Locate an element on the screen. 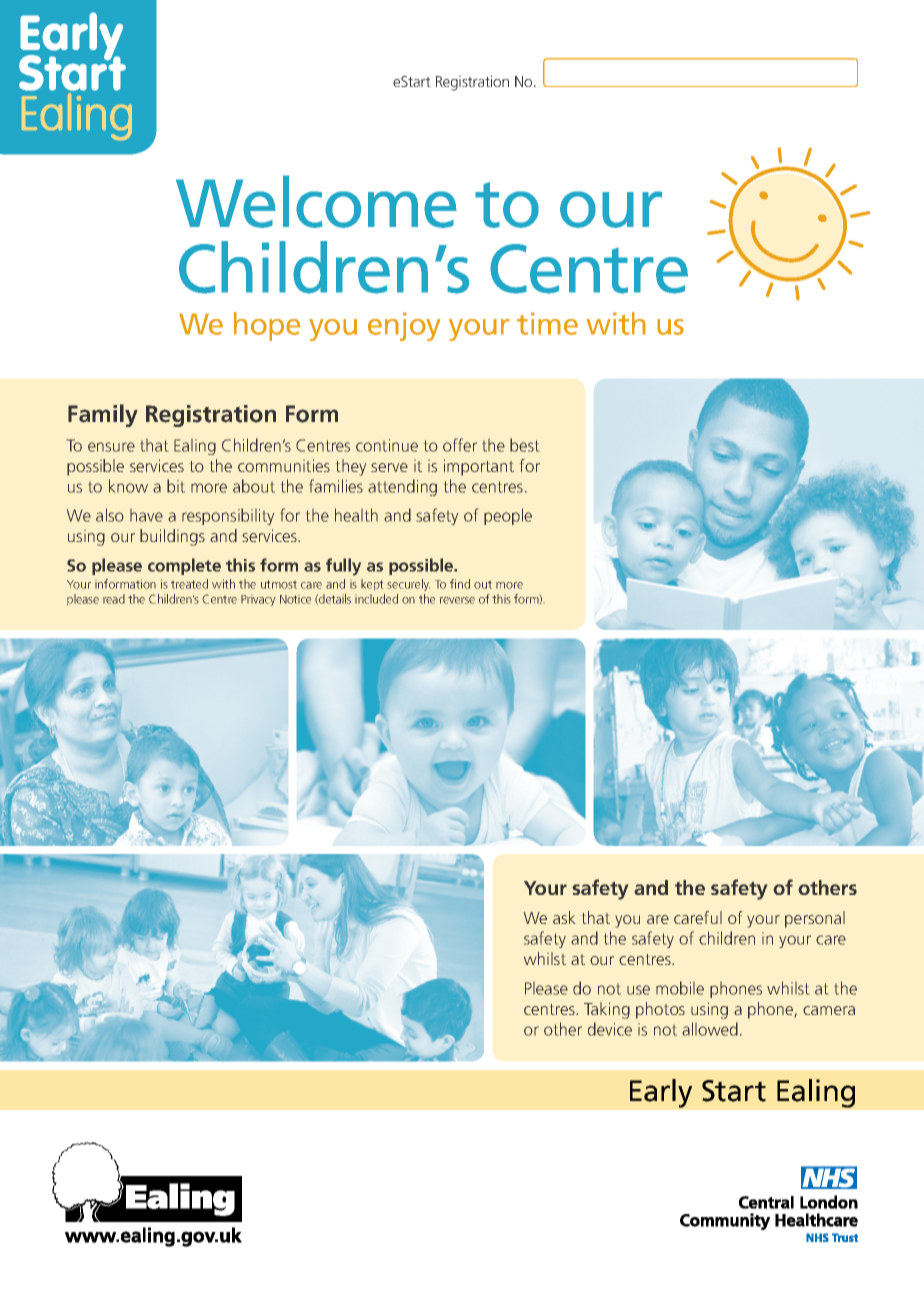  people is located at coordinates (508, 516).
